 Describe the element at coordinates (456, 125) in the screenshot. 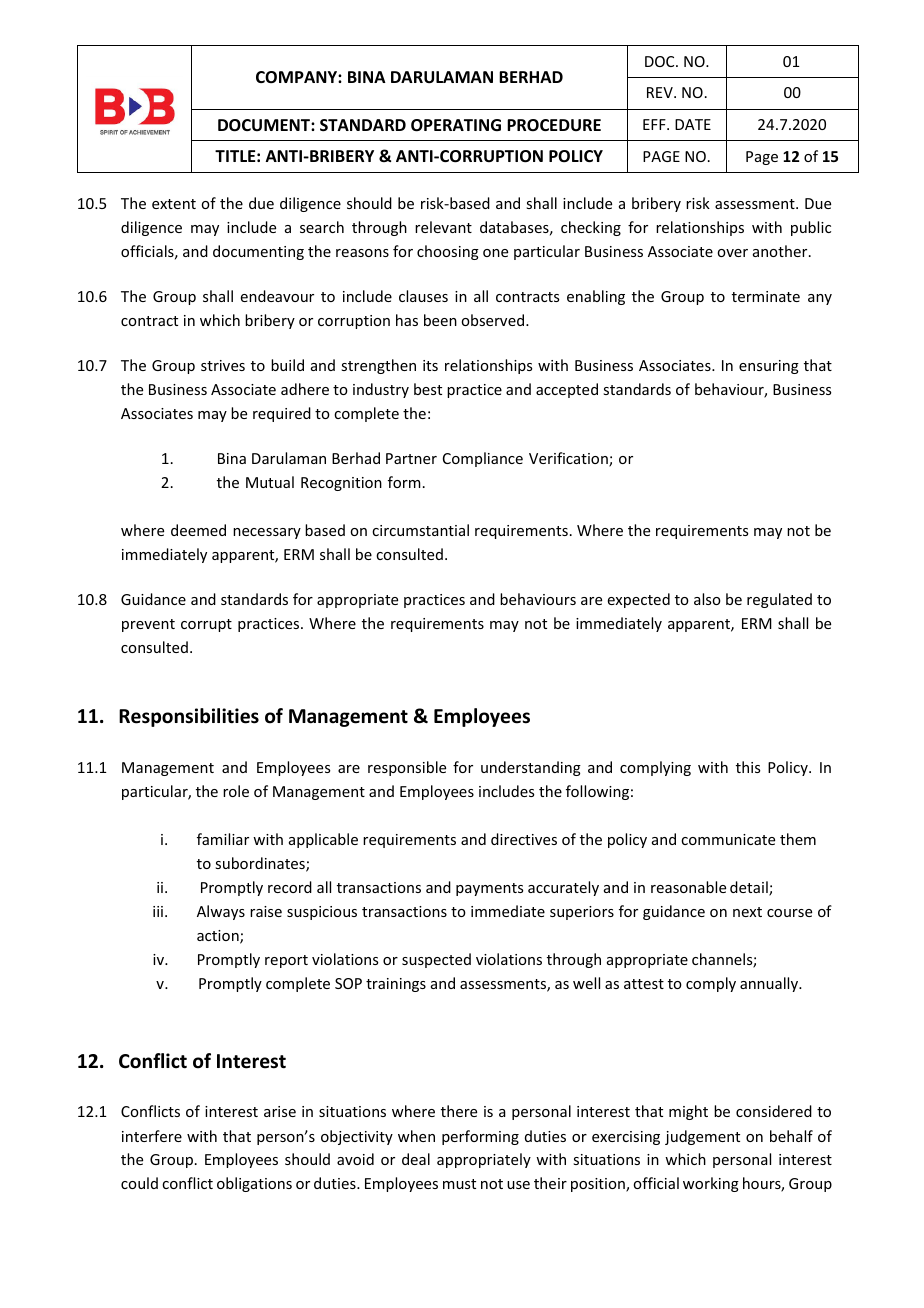

I see `OPERATING` at that location.
